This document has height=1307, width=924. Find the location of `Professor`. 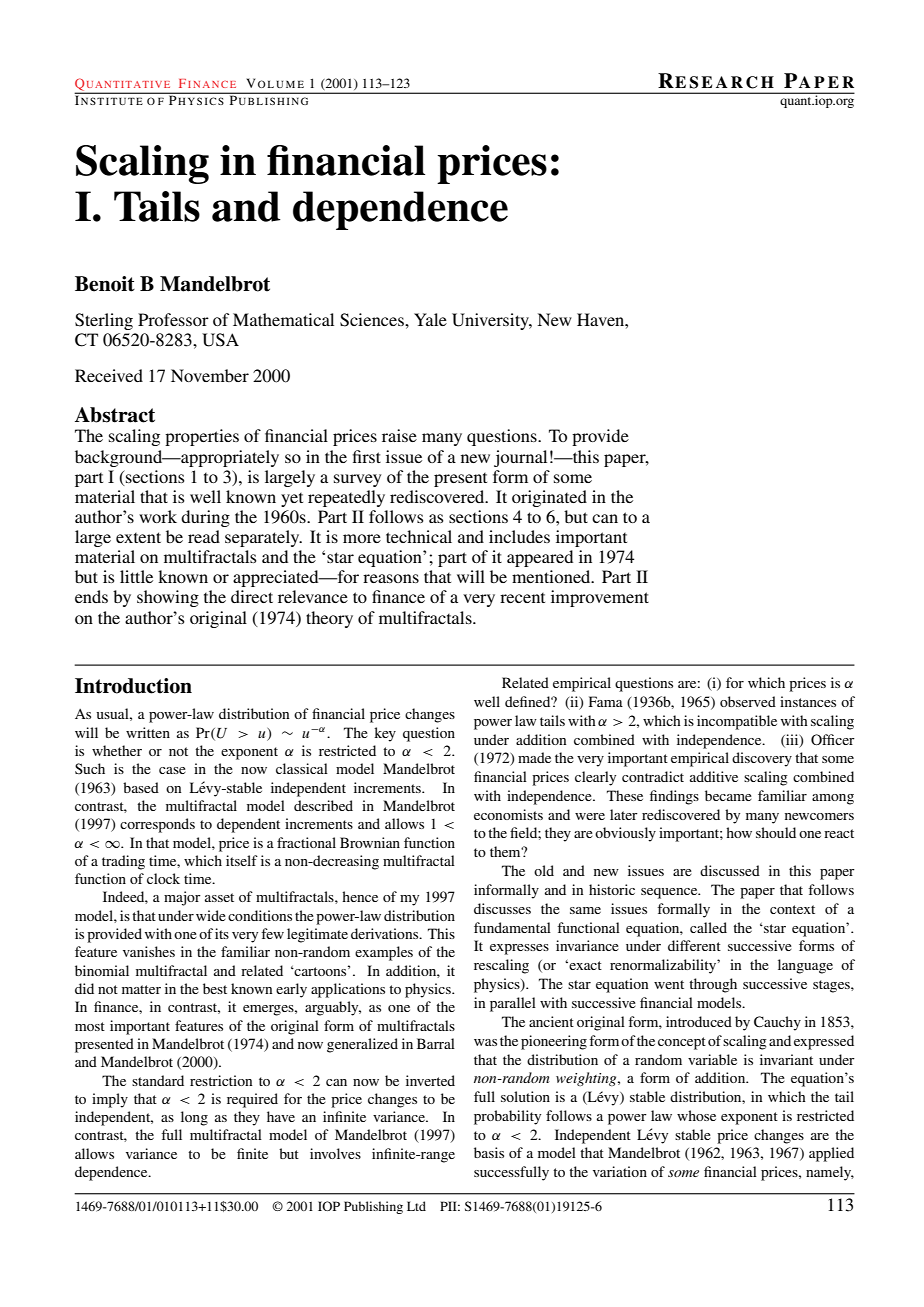

Professor is located at coordinates (173, 319).
